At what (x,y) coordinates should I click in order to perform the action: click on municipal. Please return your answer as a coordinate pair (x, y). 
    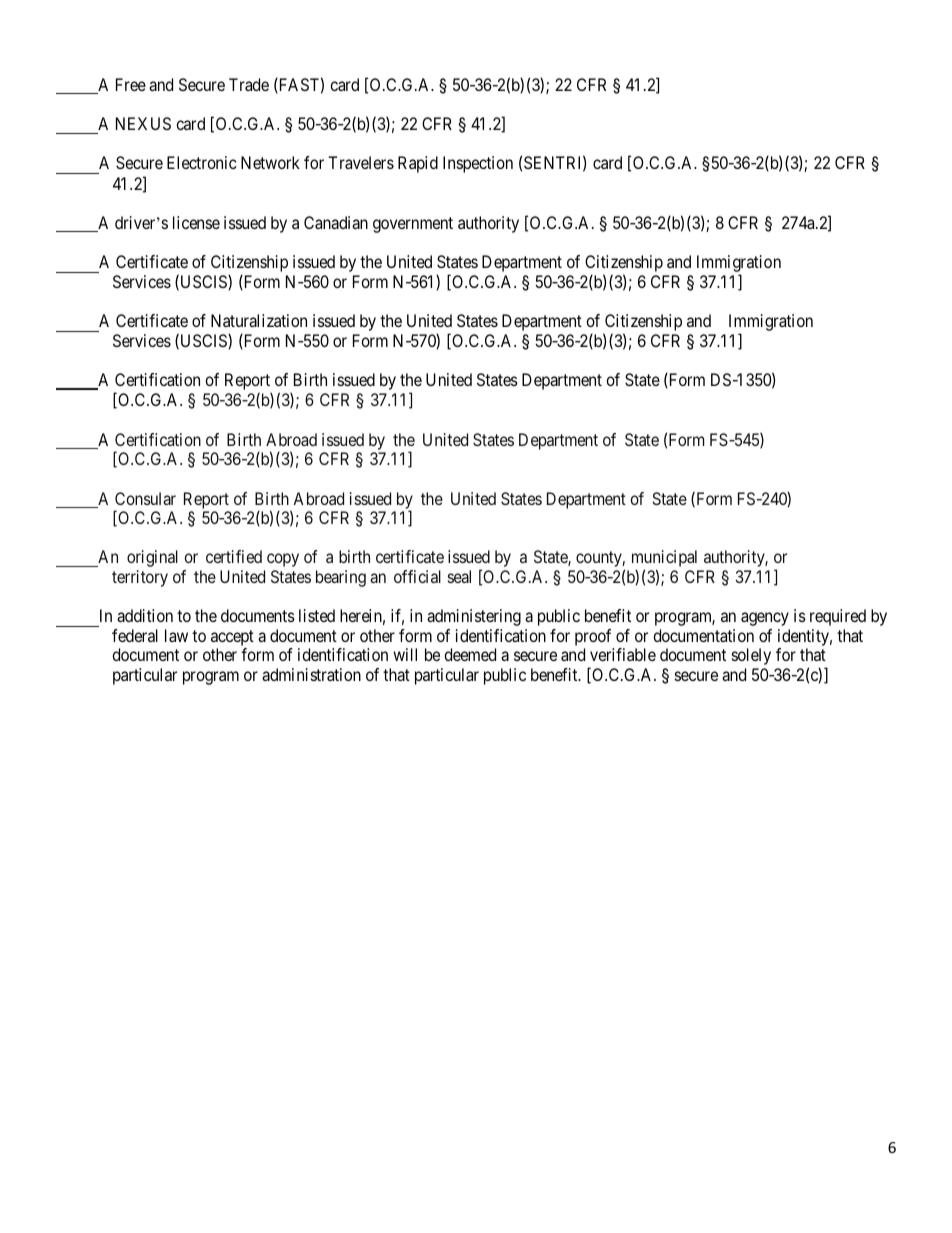
    Looking at the image, I should click on (664, 560).
